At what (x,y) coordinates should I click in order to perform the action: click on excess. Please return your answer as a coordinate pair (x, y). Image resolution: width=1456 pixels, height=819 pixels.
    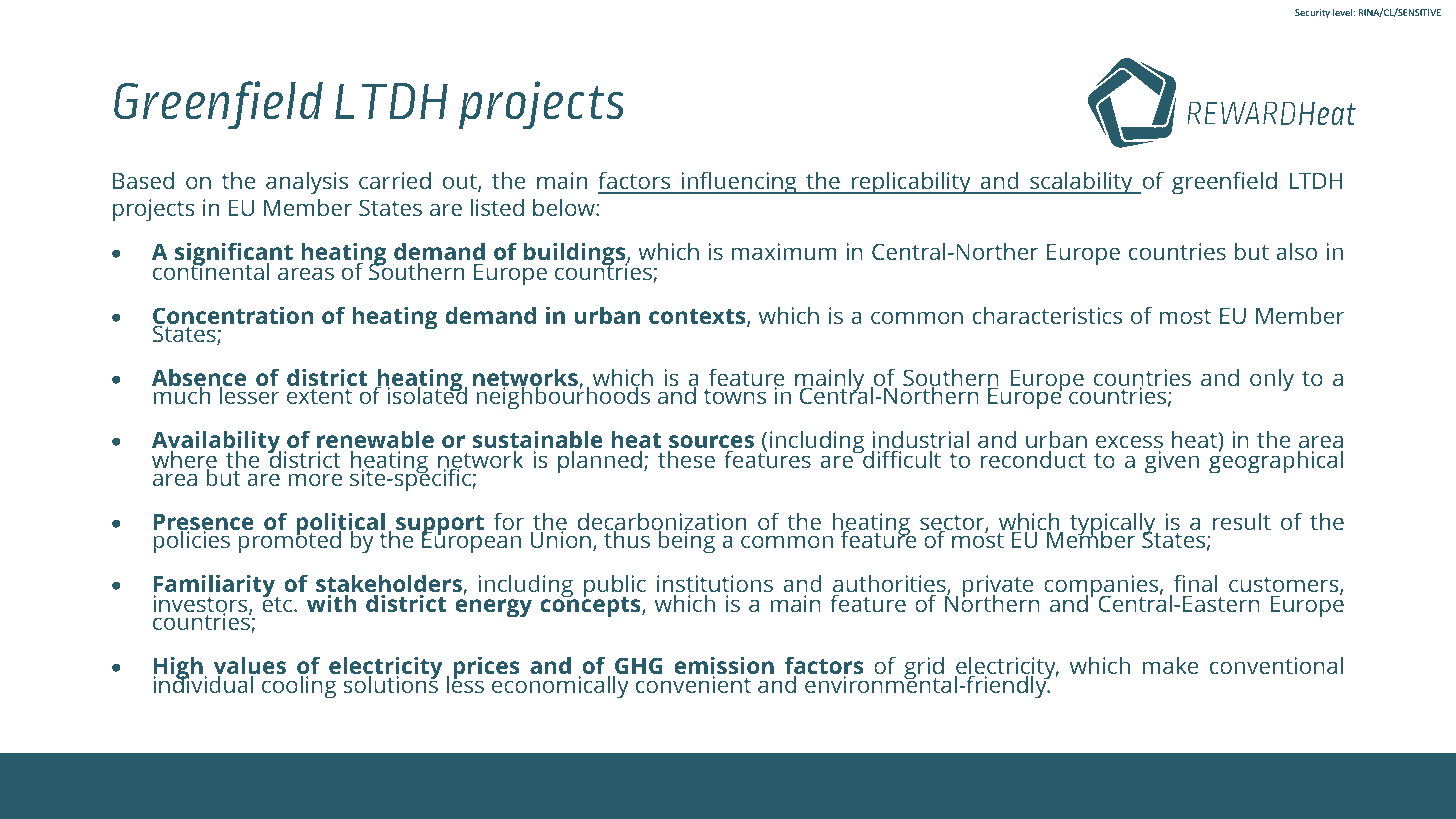
    Looking at the image, I should click on (1129, 441).
